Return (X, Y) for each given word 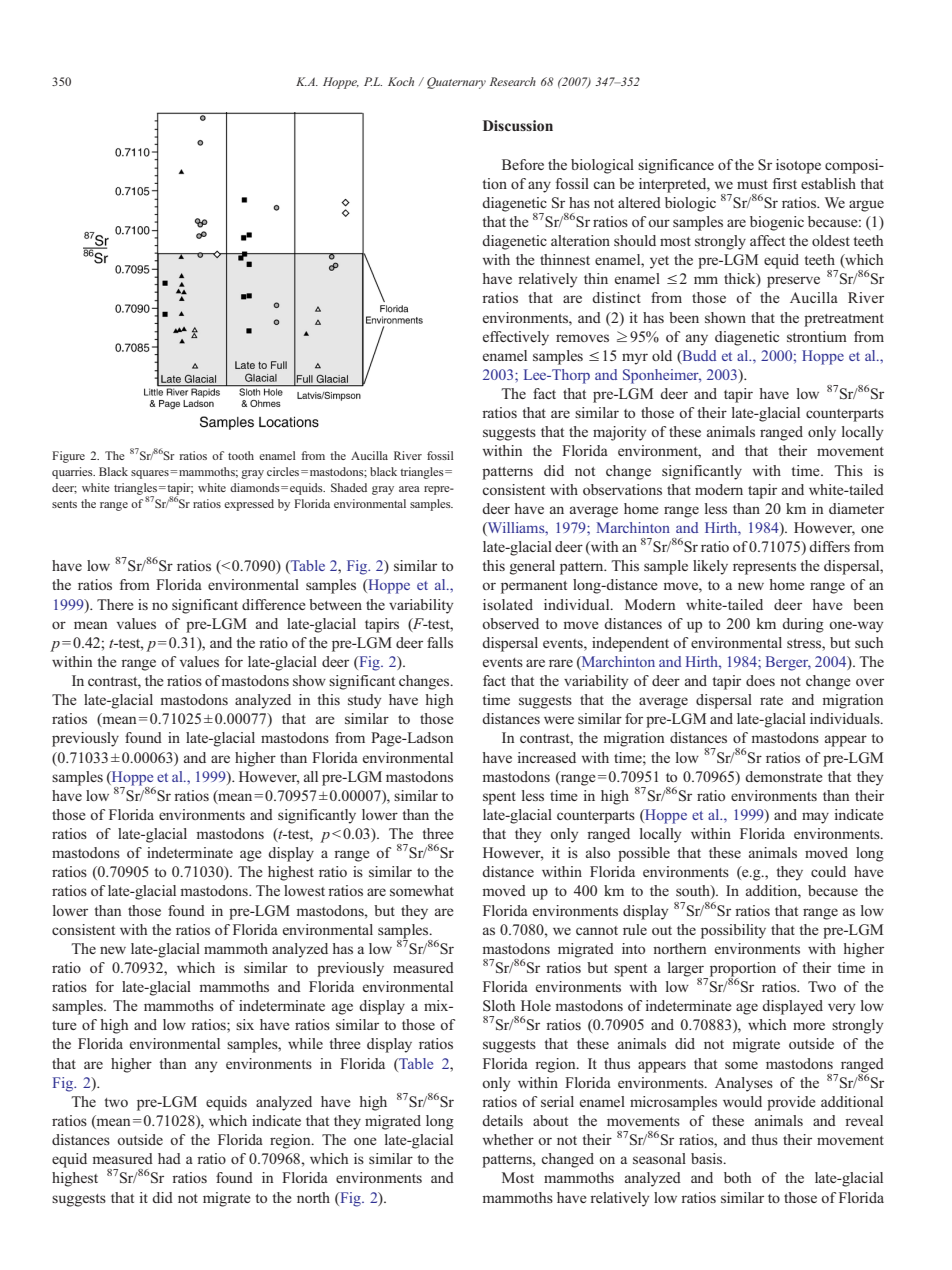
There (115, 604)
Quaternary (456, 83)
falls (440, 642)
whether (508, 1139)
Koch (401, 81)
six (245, 1024)
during (803, 625)
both (737, 1177)
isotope (798, 166)
